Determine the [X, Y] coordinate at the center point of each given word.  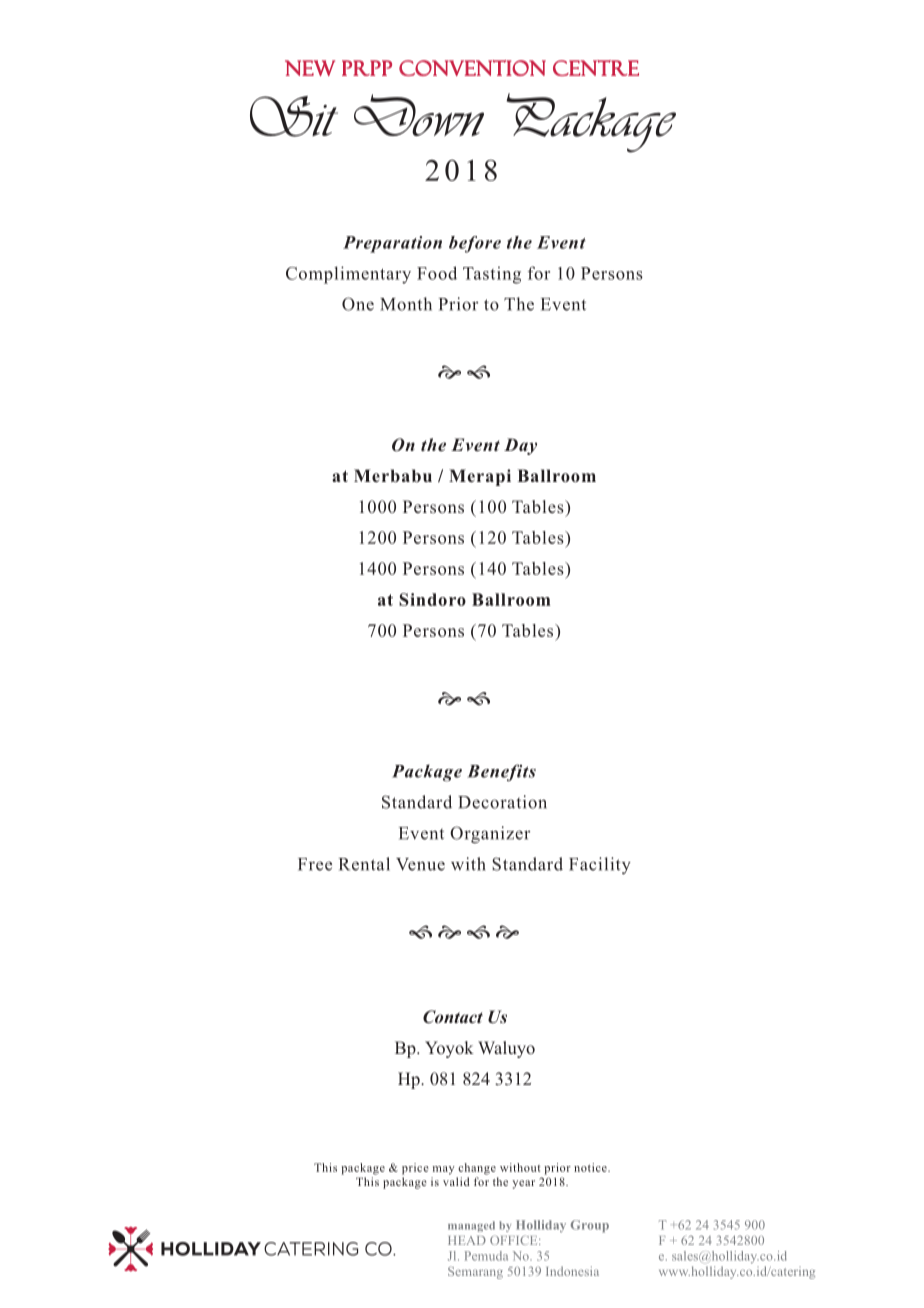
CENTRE [596, 68]
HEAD [467, 1240]
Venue [420, 864]
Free [315, 864]
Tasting [492, 275]
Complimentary [348, 275]
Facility [600, 865]
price [415, 1169]
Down [419, 115]
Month [406, 304]
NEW [310, 68]
